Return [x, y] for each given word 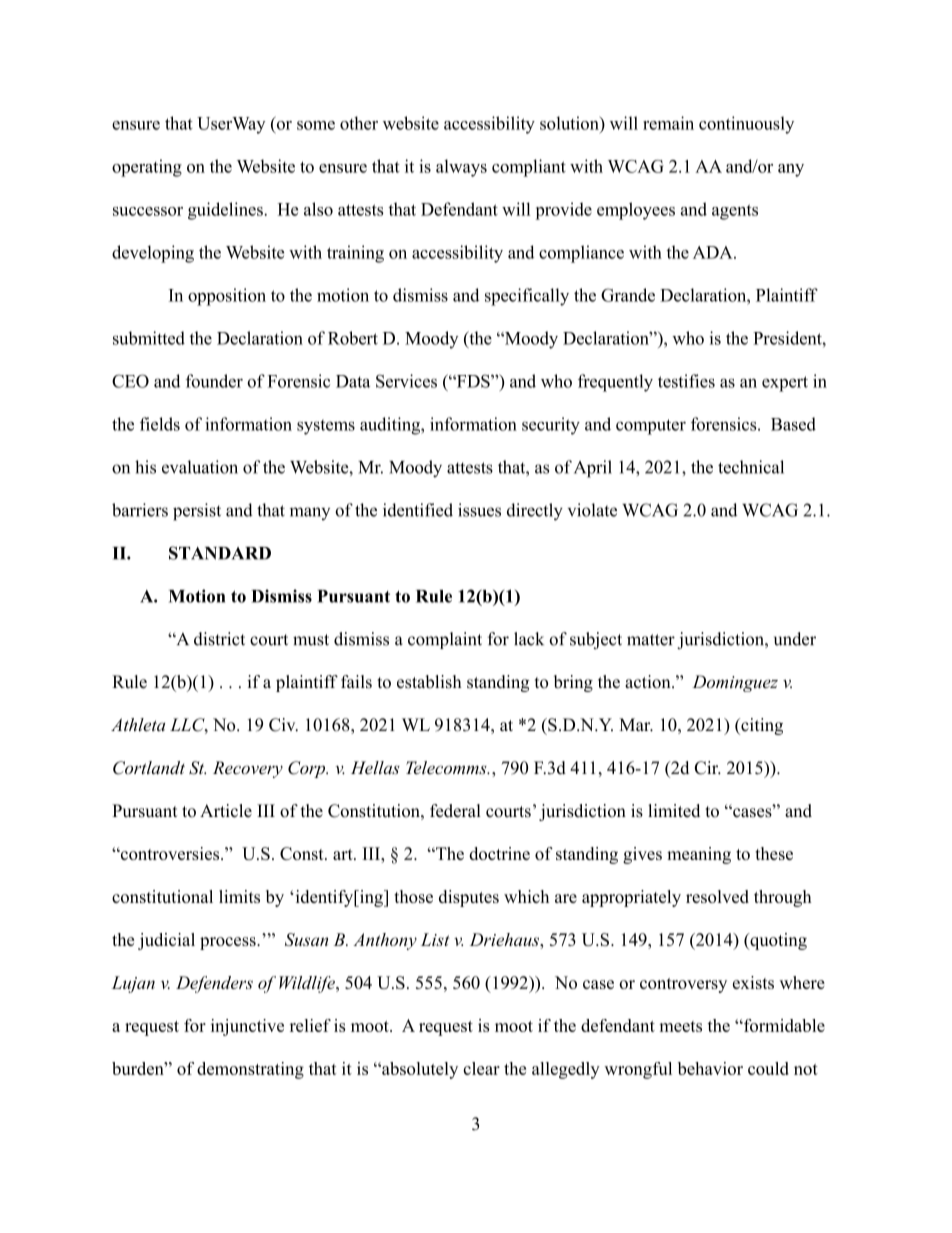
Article [226, 811]
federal [455, 811]
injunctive [247, 1027]
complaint [445, 640]
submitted [149, 338]
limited [674, 811]
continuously [746, 125]
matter [651, 640]
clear [481, 1068]
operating [147, 168]
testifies [686, 381]
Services [406, 381]
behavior [710, 1068]
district [219, 639]
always [461, 168]
